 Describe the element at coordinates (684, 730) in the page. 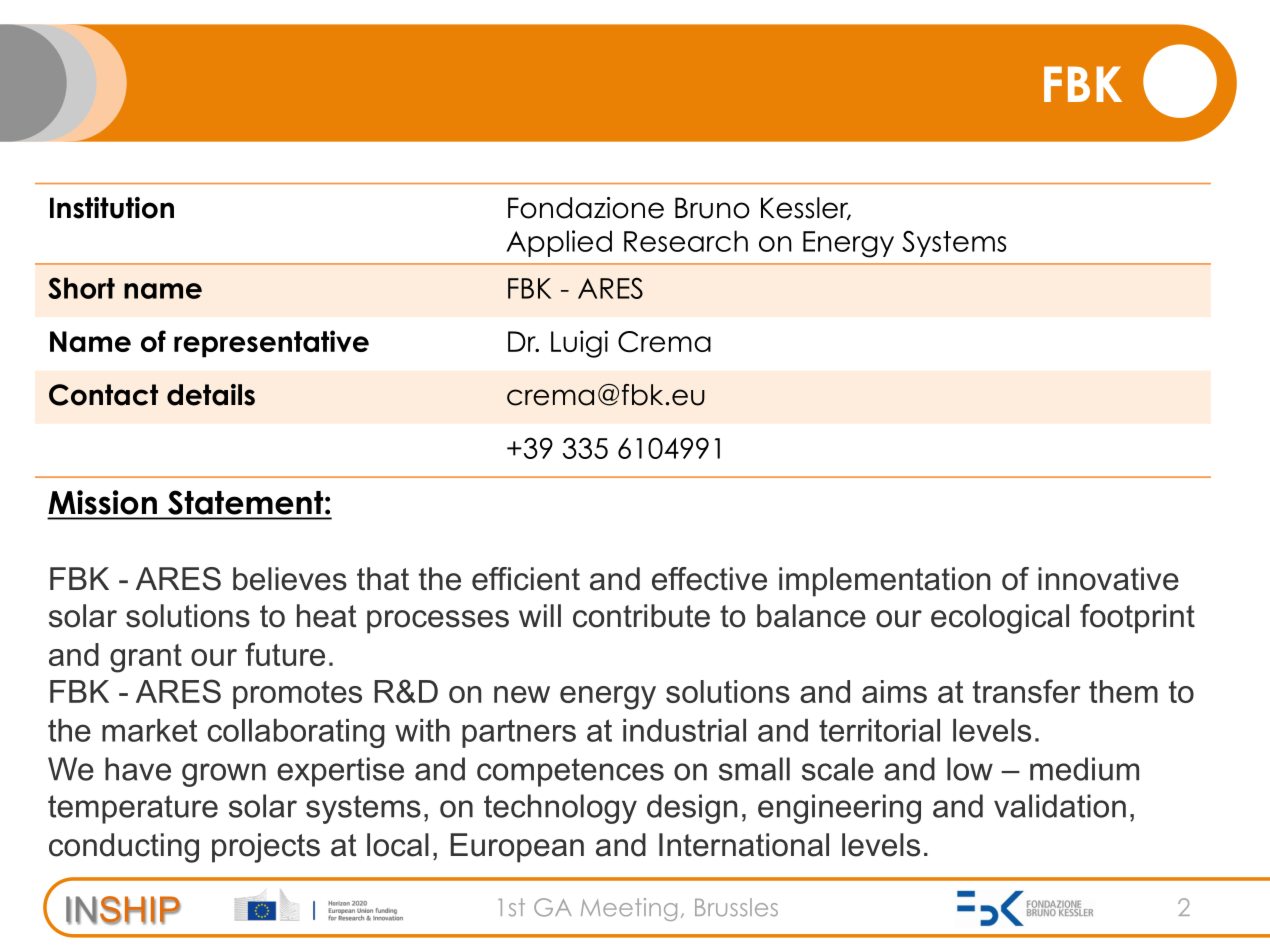

I see `industrial` at that location.
